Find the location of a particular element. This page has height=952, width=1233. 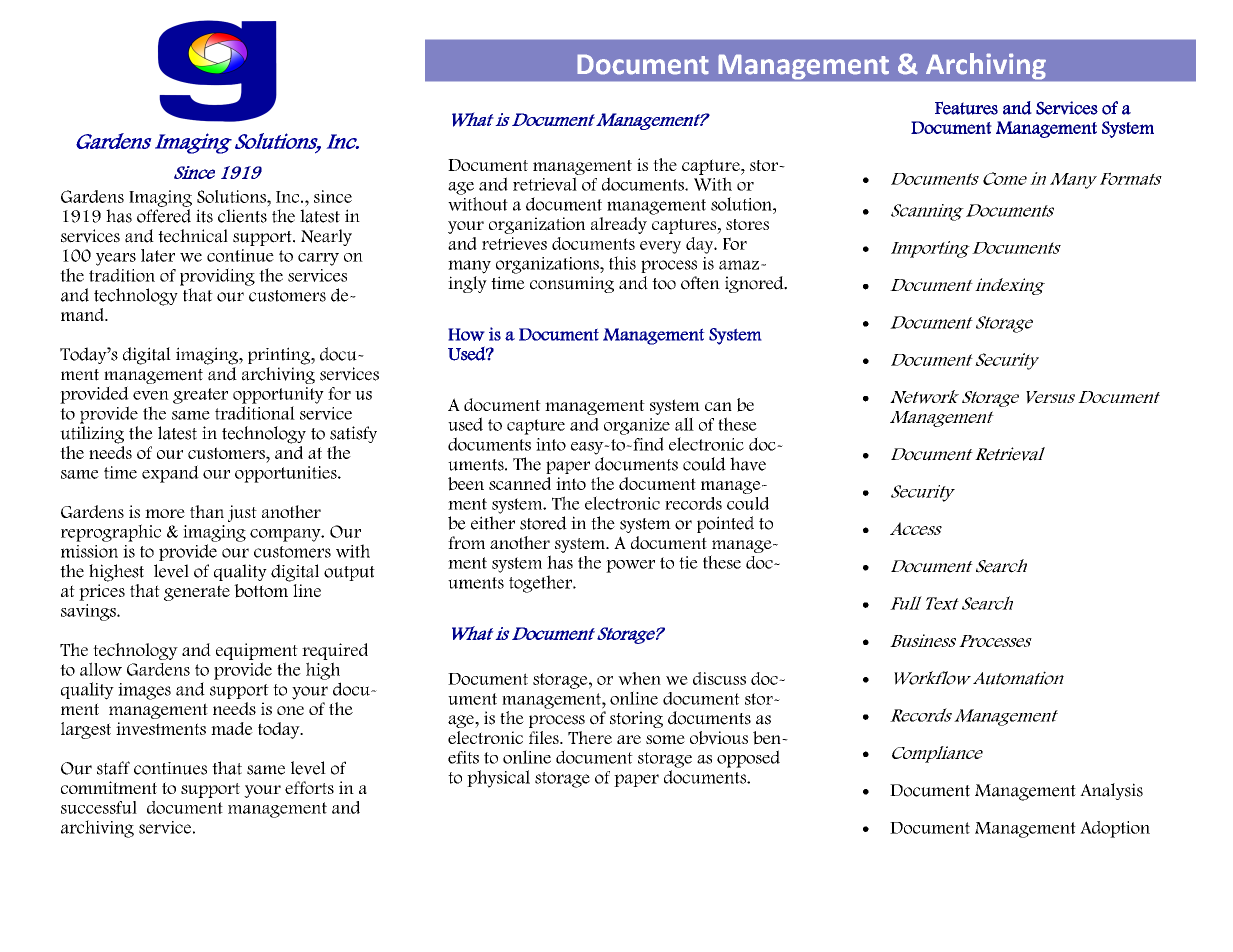

clients is located at coordinates (242, 216).
